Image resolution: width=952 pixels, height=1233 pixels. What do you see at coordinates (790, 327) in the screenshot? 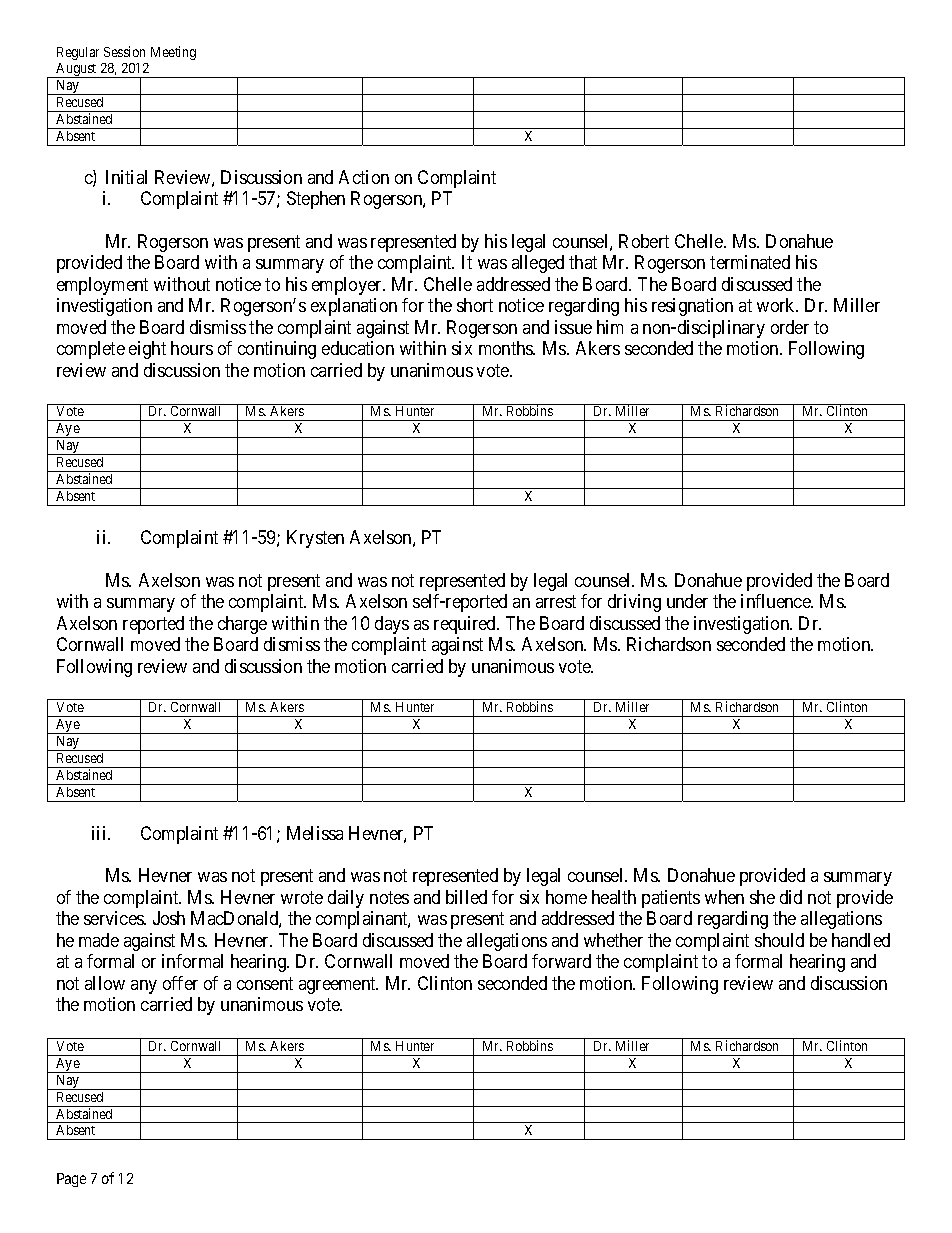
I see `order` at bounding box center [790, 327].
